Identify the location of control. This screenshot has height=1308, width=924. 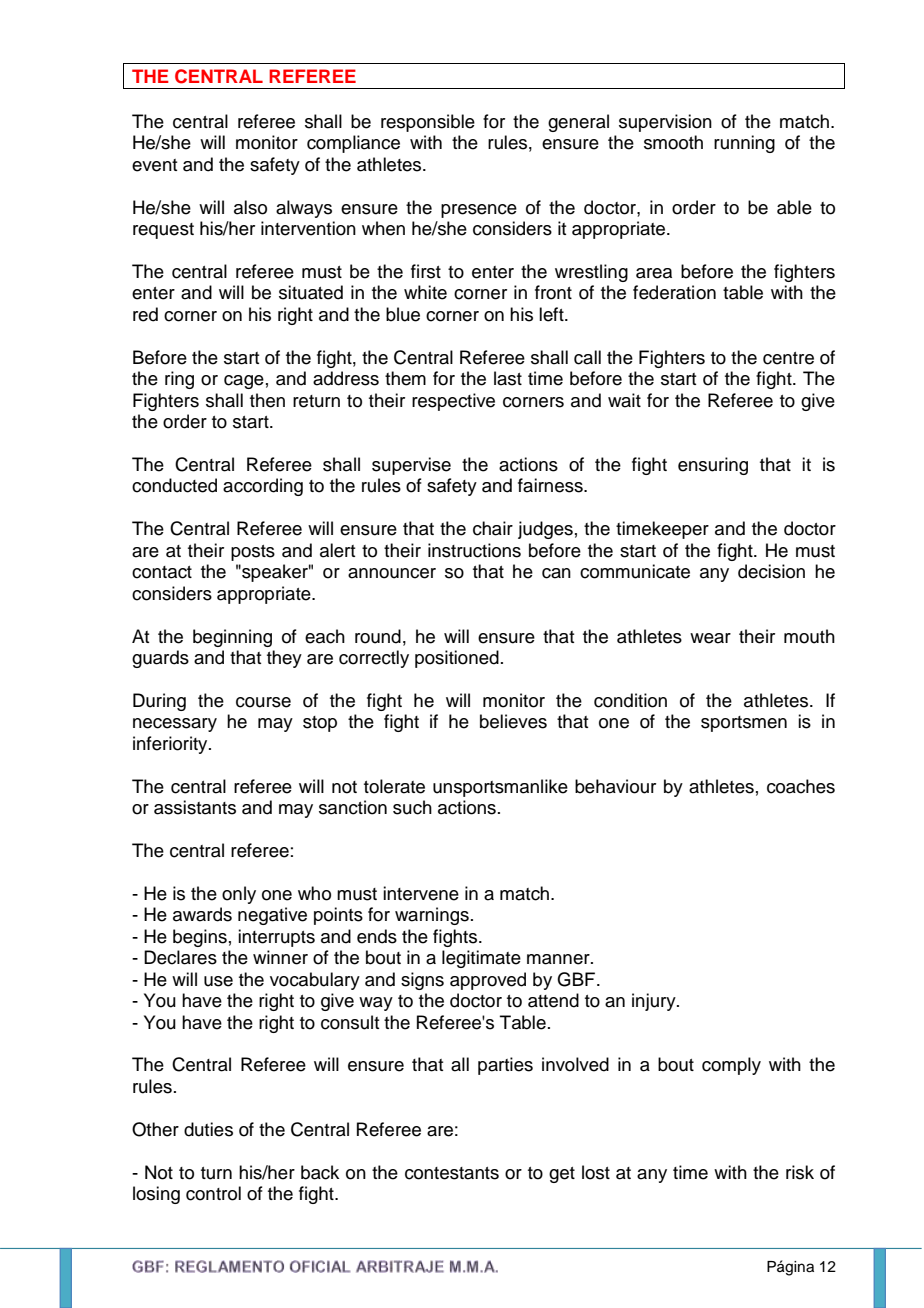
(213, 1193).
